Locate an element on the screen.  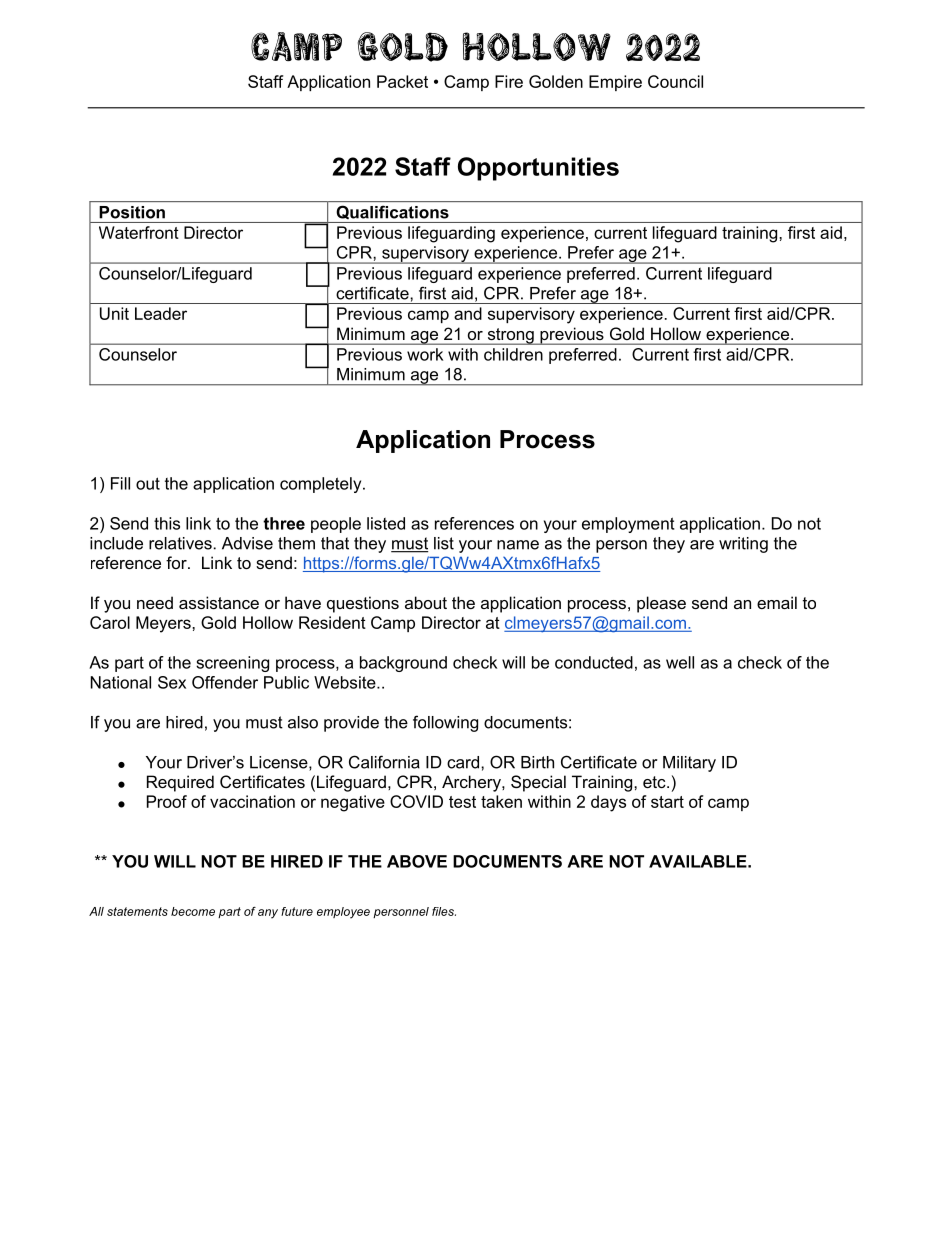
Packet is located at coordinates (402, 81).
